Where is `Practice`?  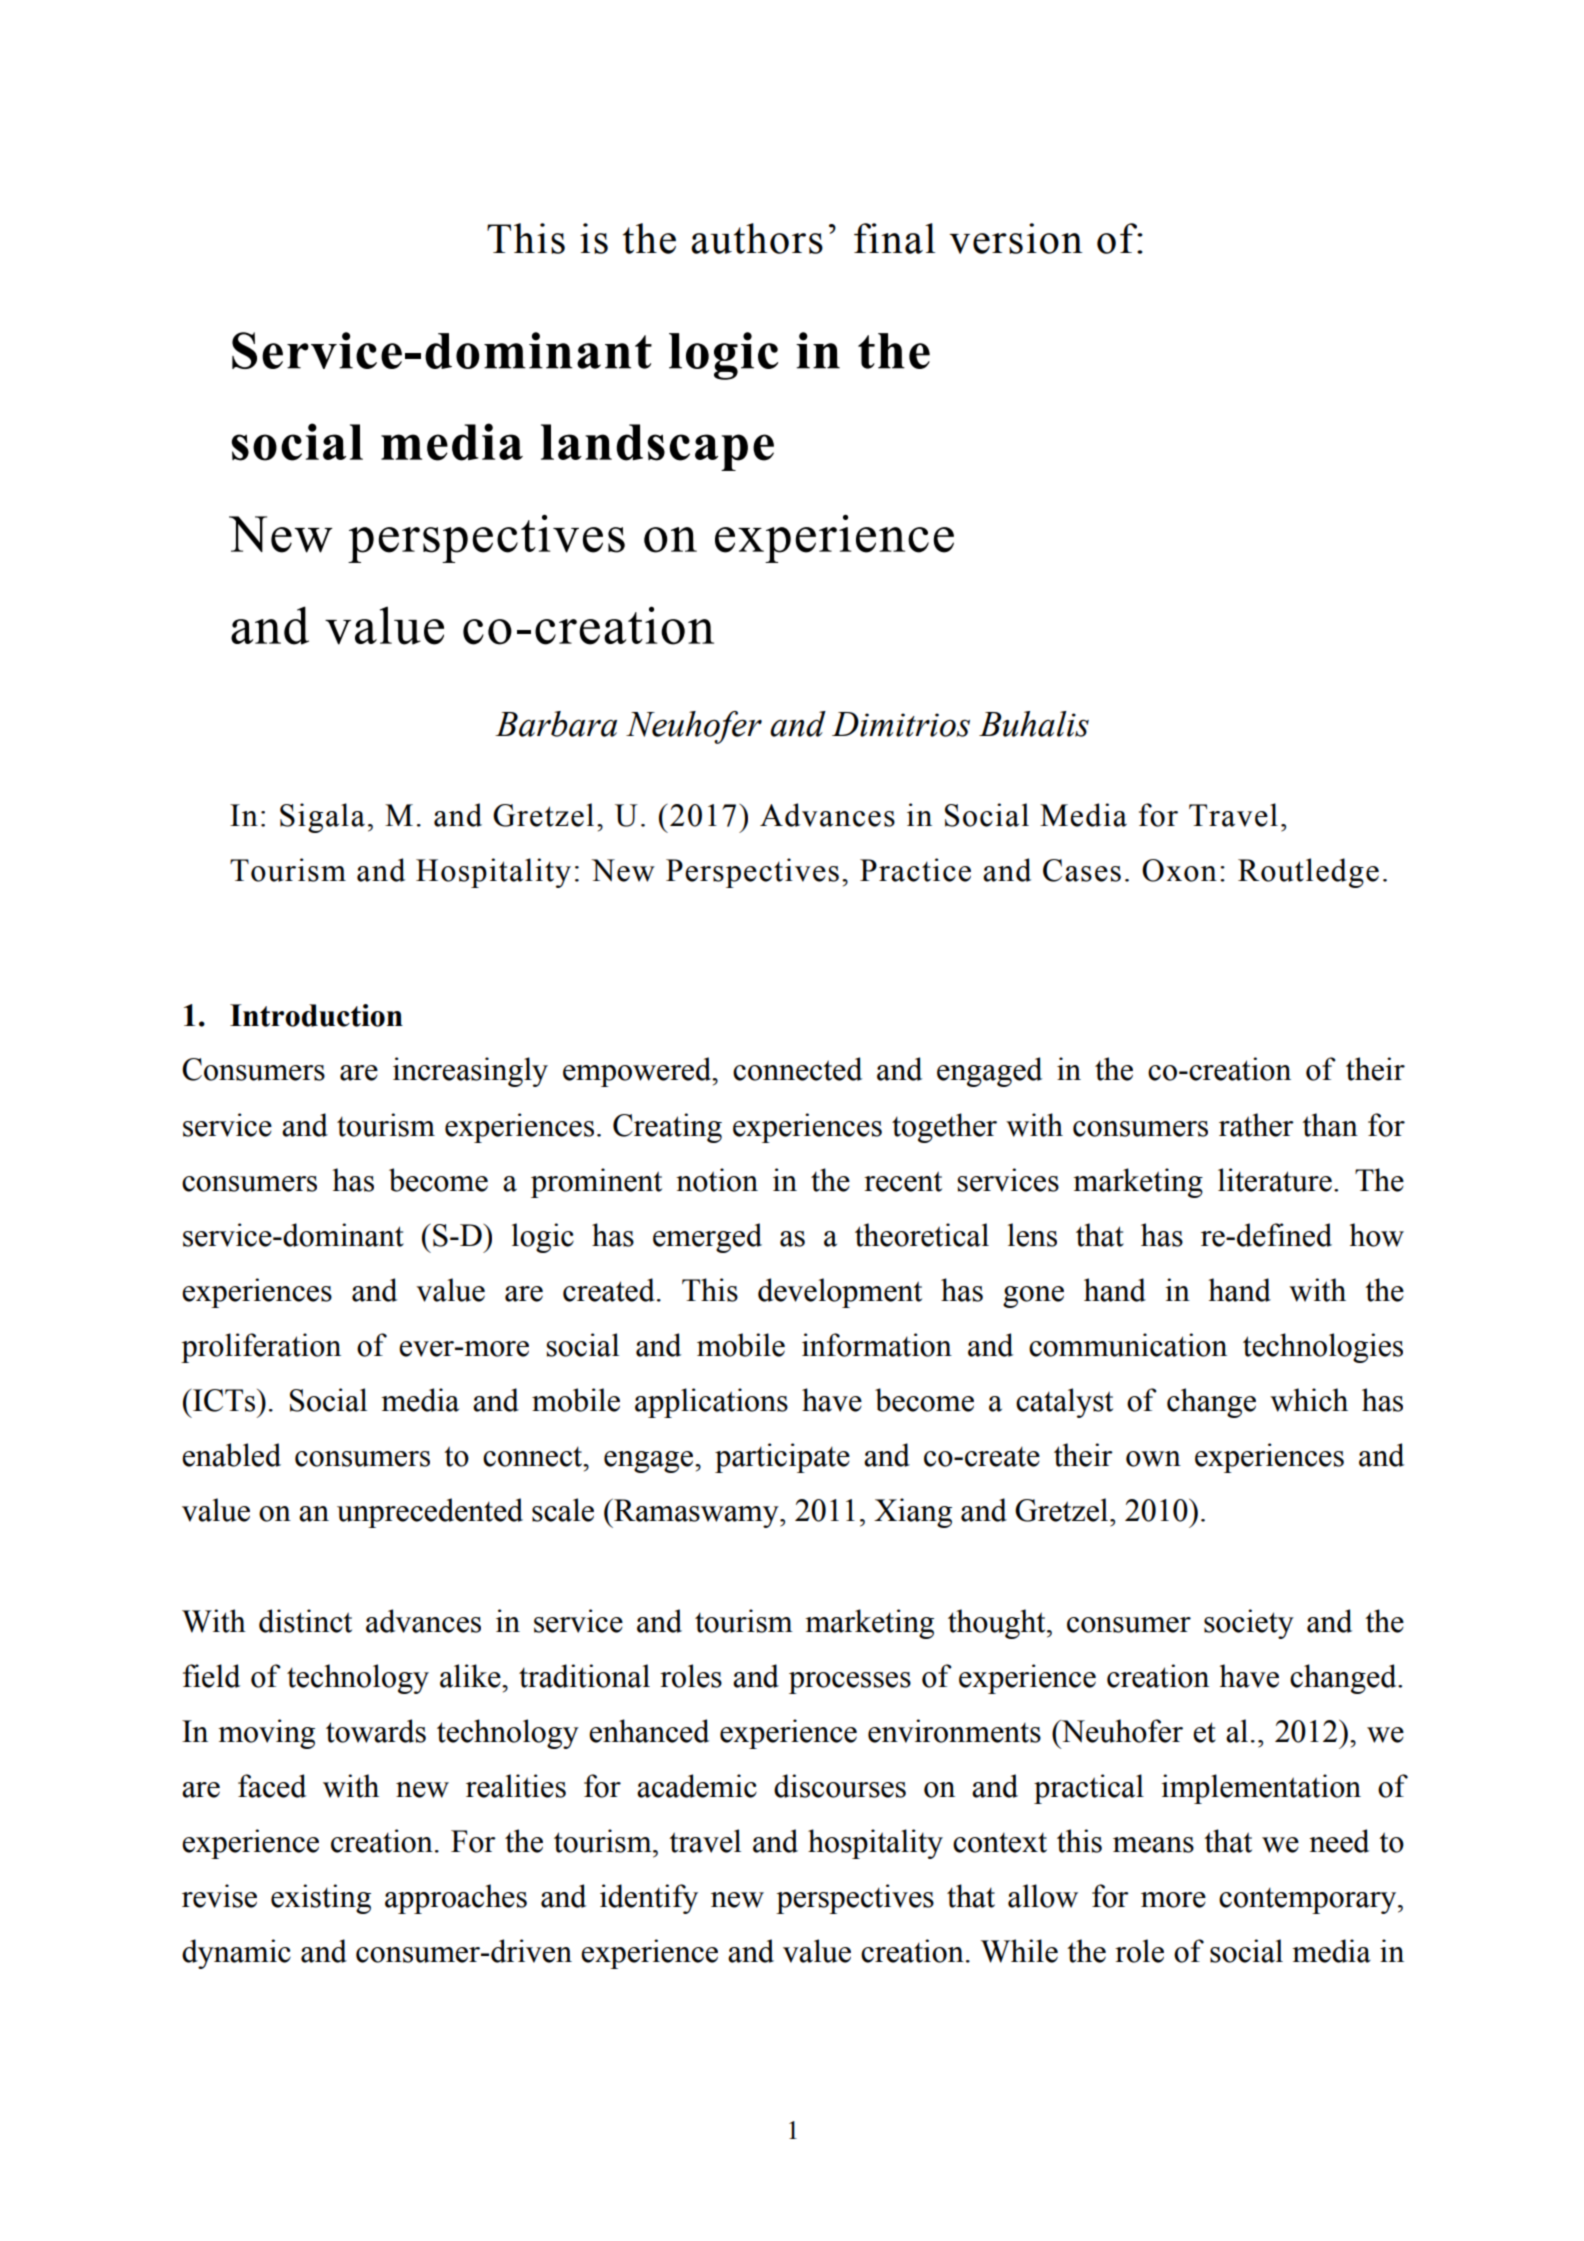
Practice is located at coordinates (915, 870).
